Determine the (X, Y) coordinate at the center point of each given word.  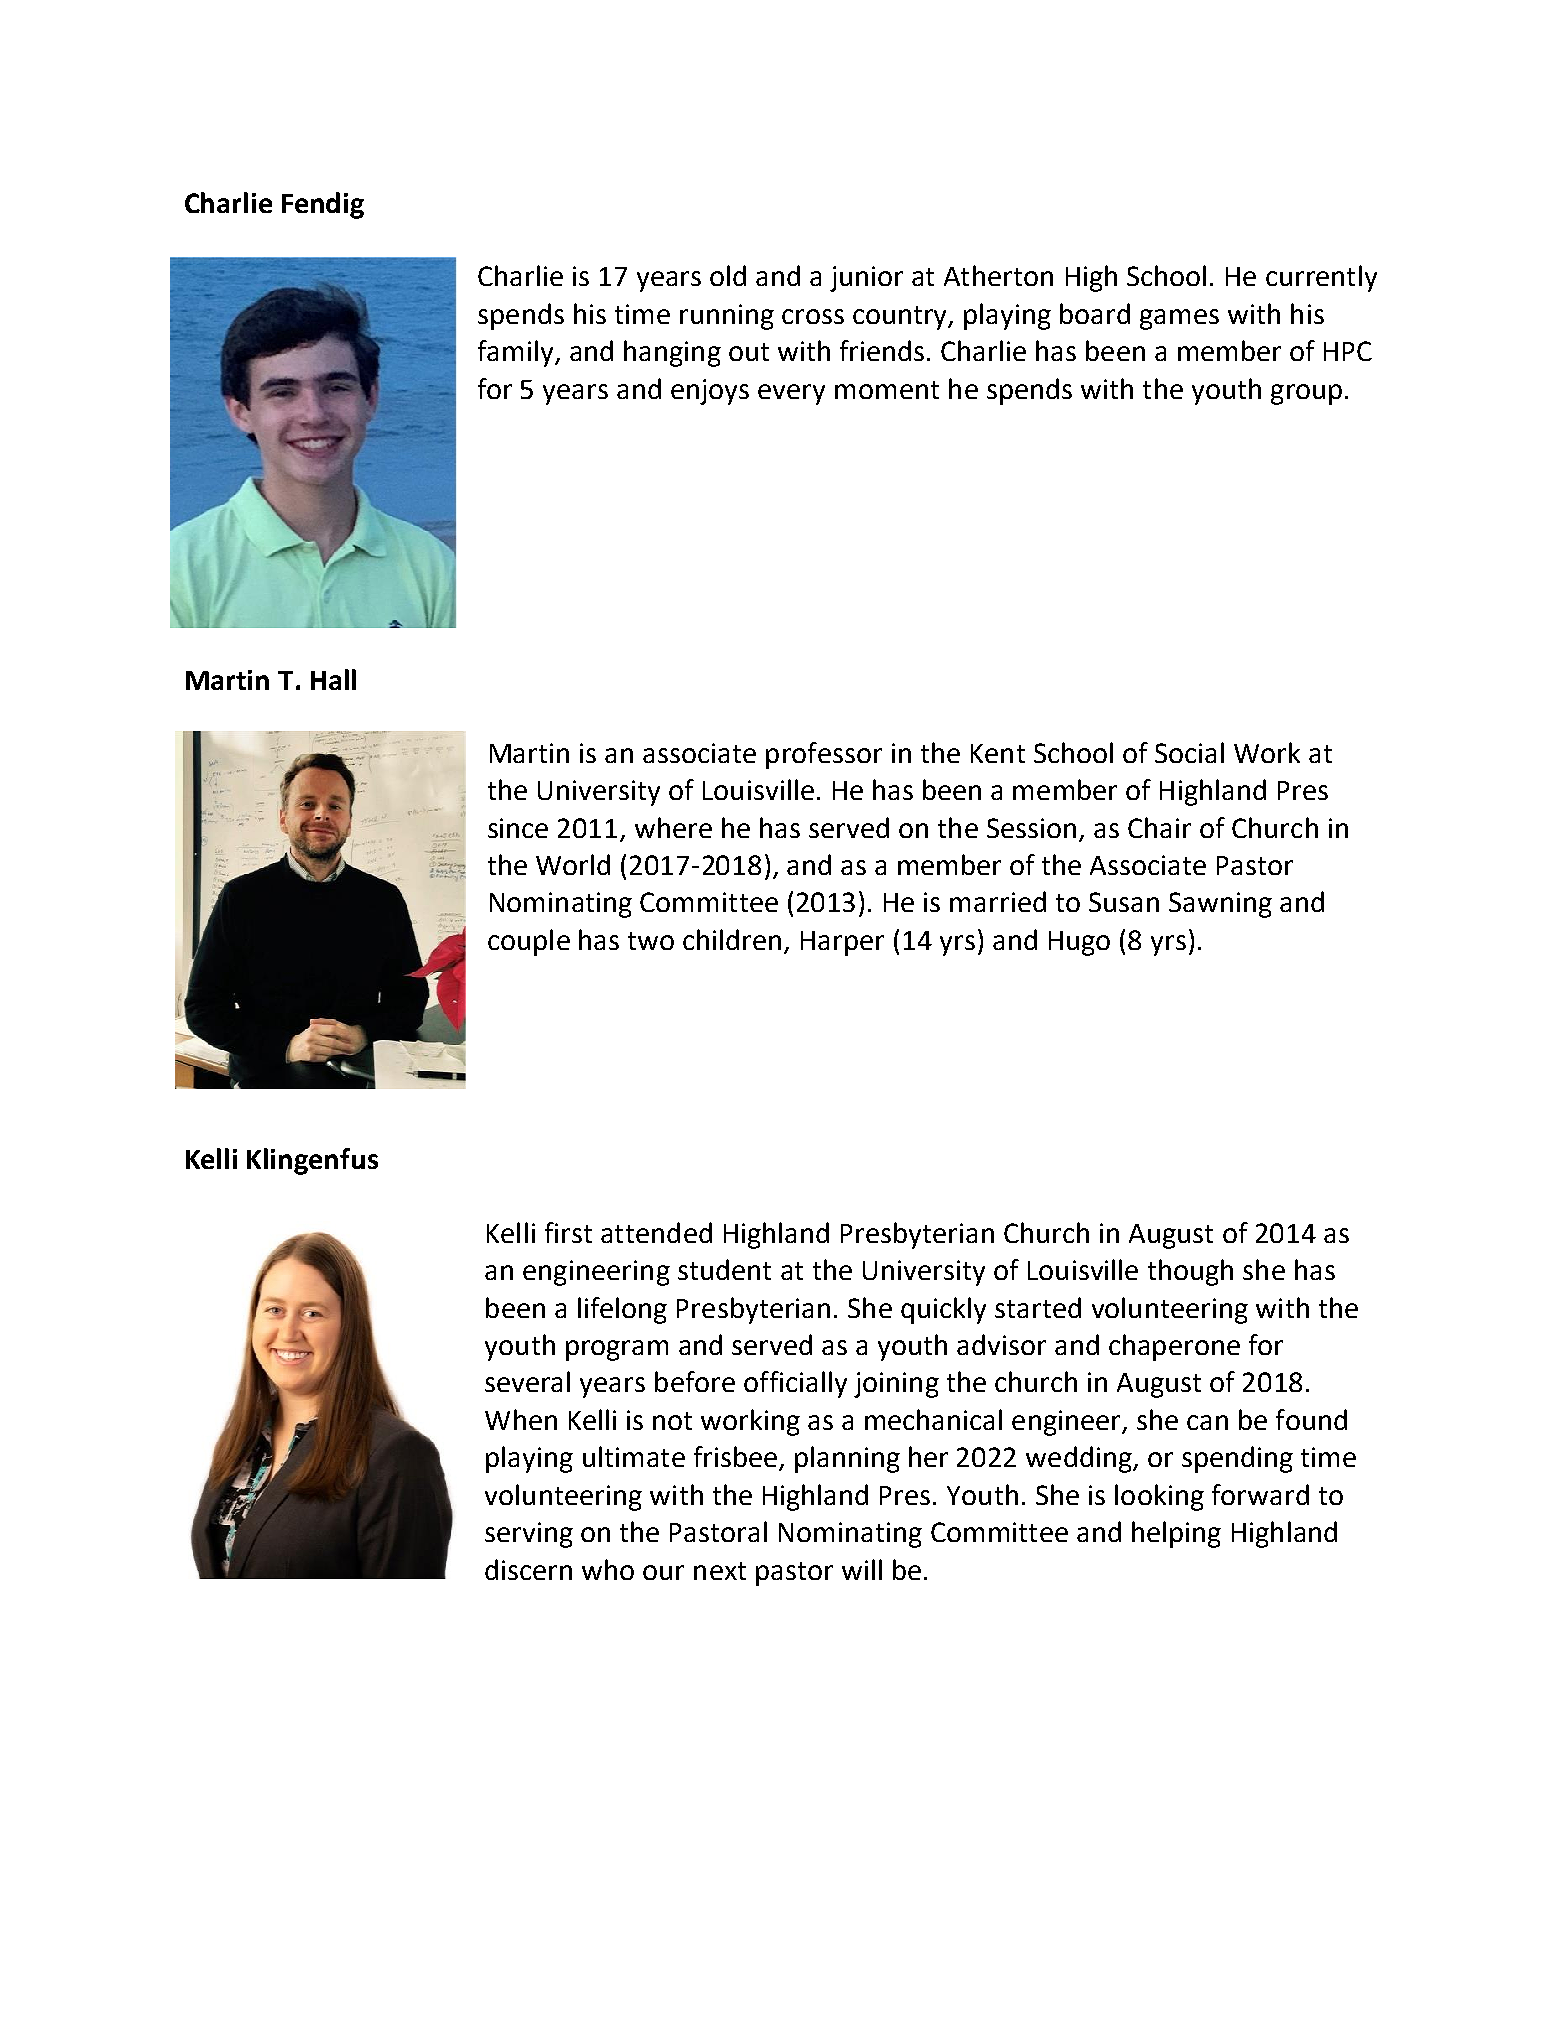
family (517, 353)
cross (813, 316)
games (1179, 319)
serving (529, 1535)
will (862, 1569)
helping (1176, 1534)
